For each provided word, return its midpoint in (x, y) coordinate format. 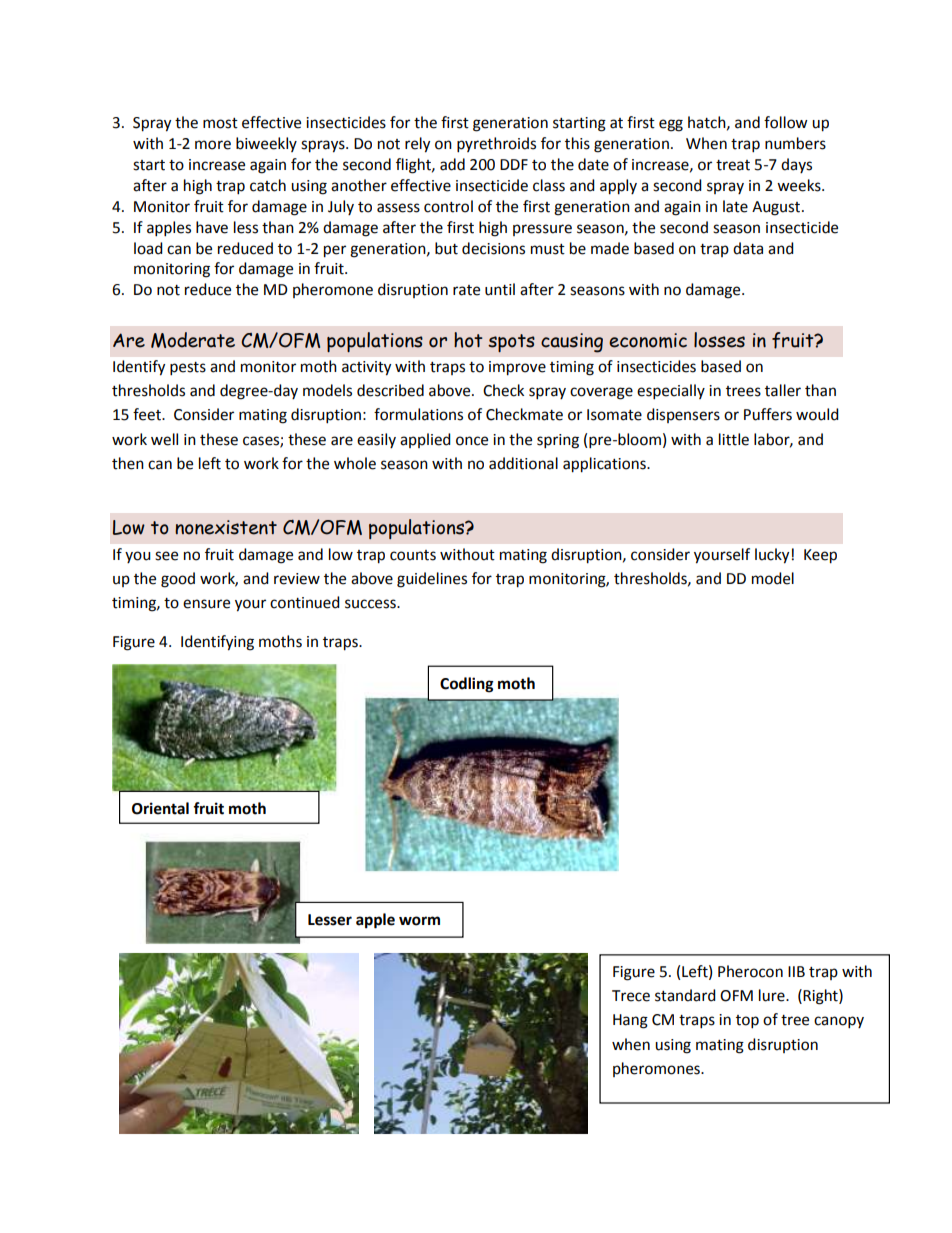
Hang (630, 1021)
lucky (772, 556)
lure (773, 995)
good (178, 580)
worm (419, 921)
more (213, 145)
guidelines (432, 580)
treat (733, 165)
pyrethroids (496, 145)
